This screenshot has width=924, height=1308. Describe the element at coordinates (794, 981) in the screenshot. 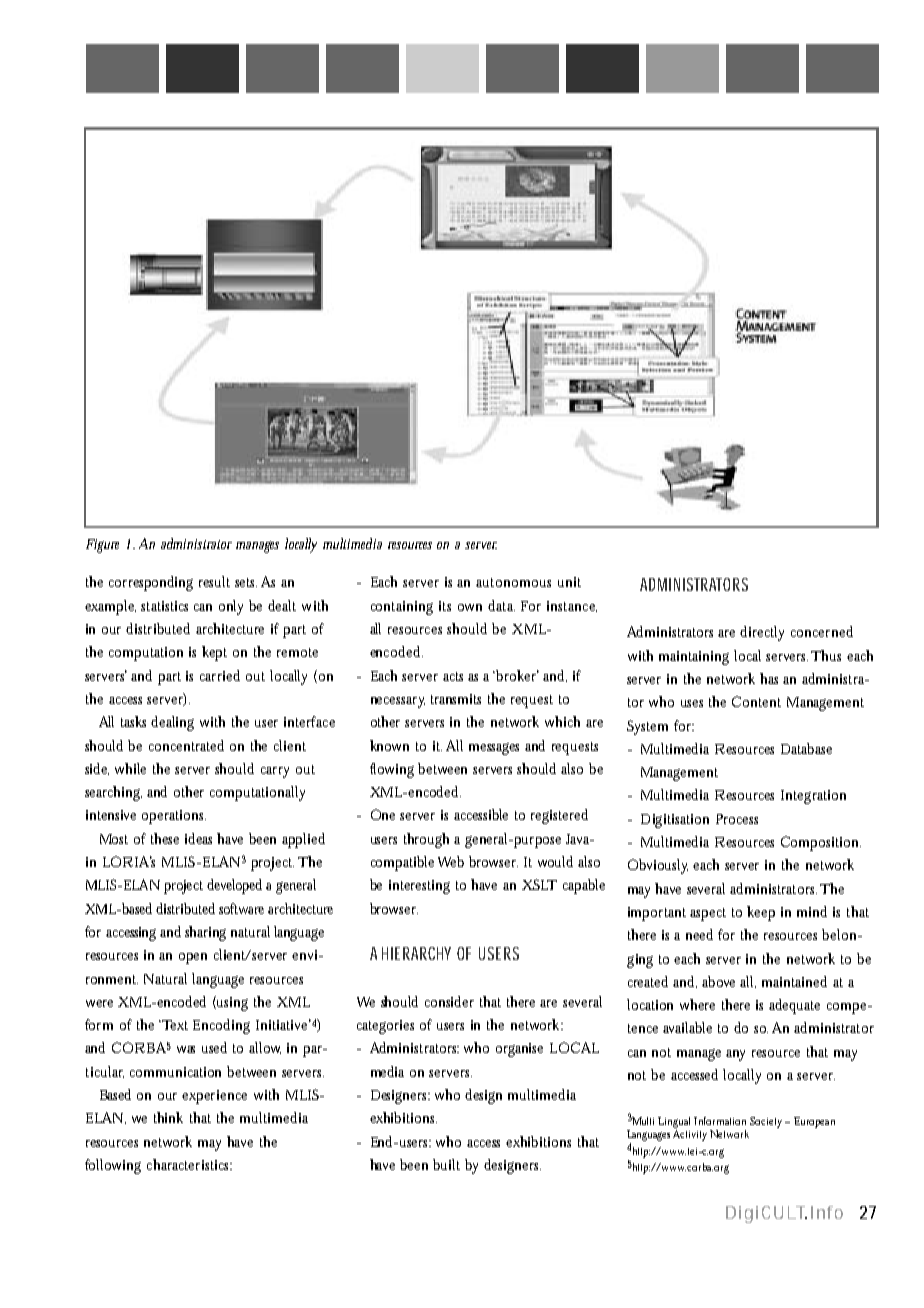

I see `maintained` at that location.
